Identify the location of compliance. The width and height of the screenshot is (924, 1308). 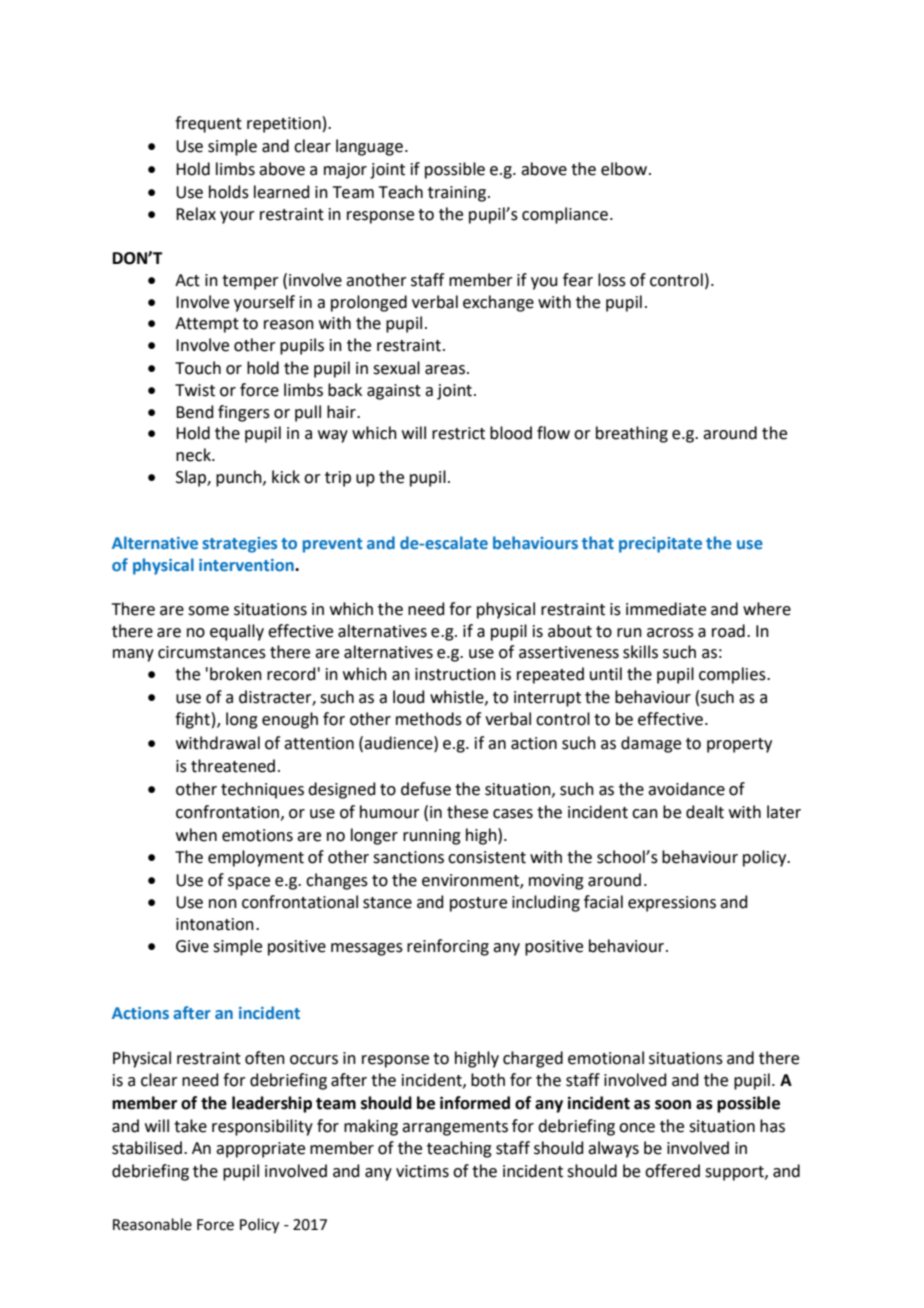
(565, 215).
